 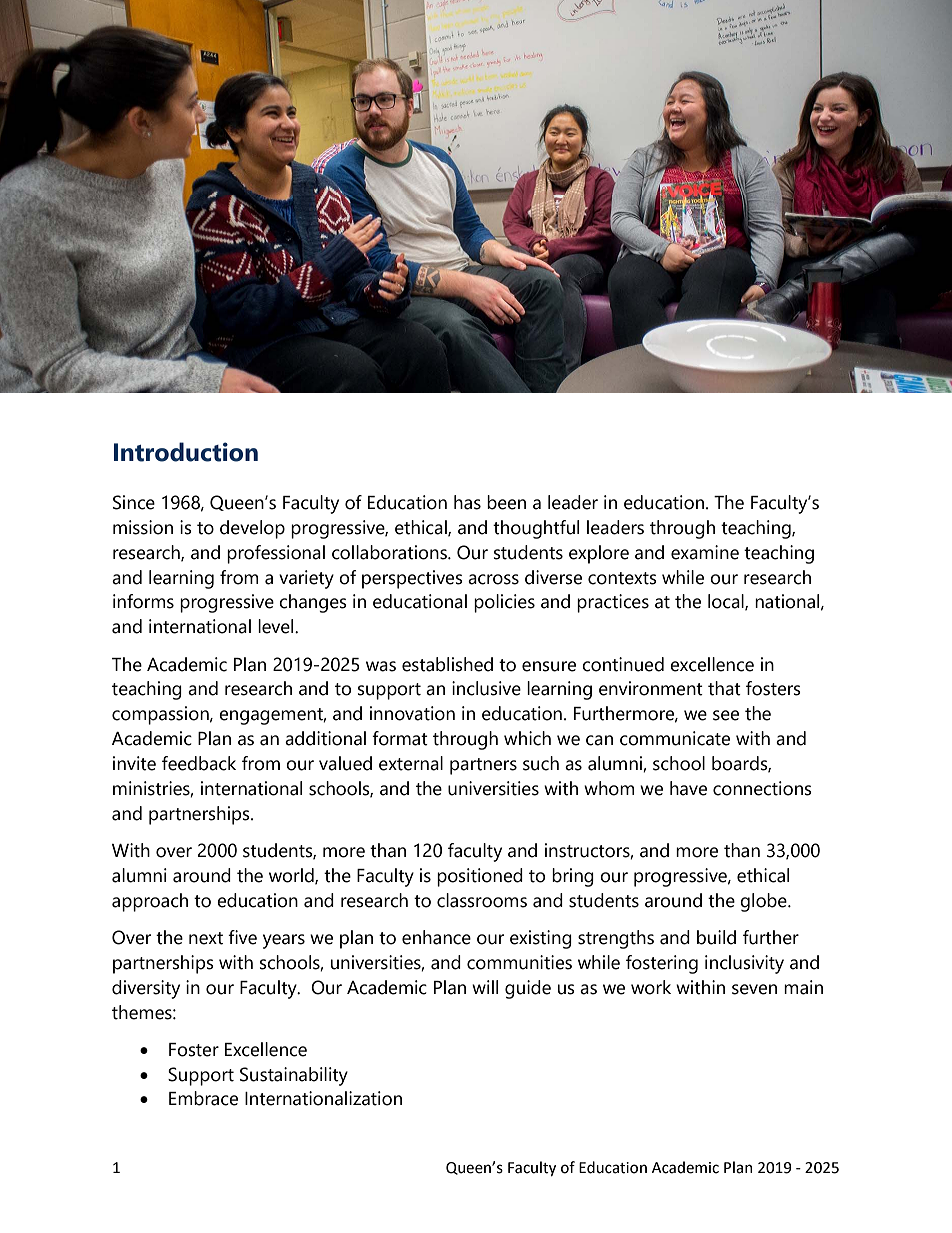 What do you see at coordinates (467, 502) in the document?
I see `has` at bounding box center [467, 502].
